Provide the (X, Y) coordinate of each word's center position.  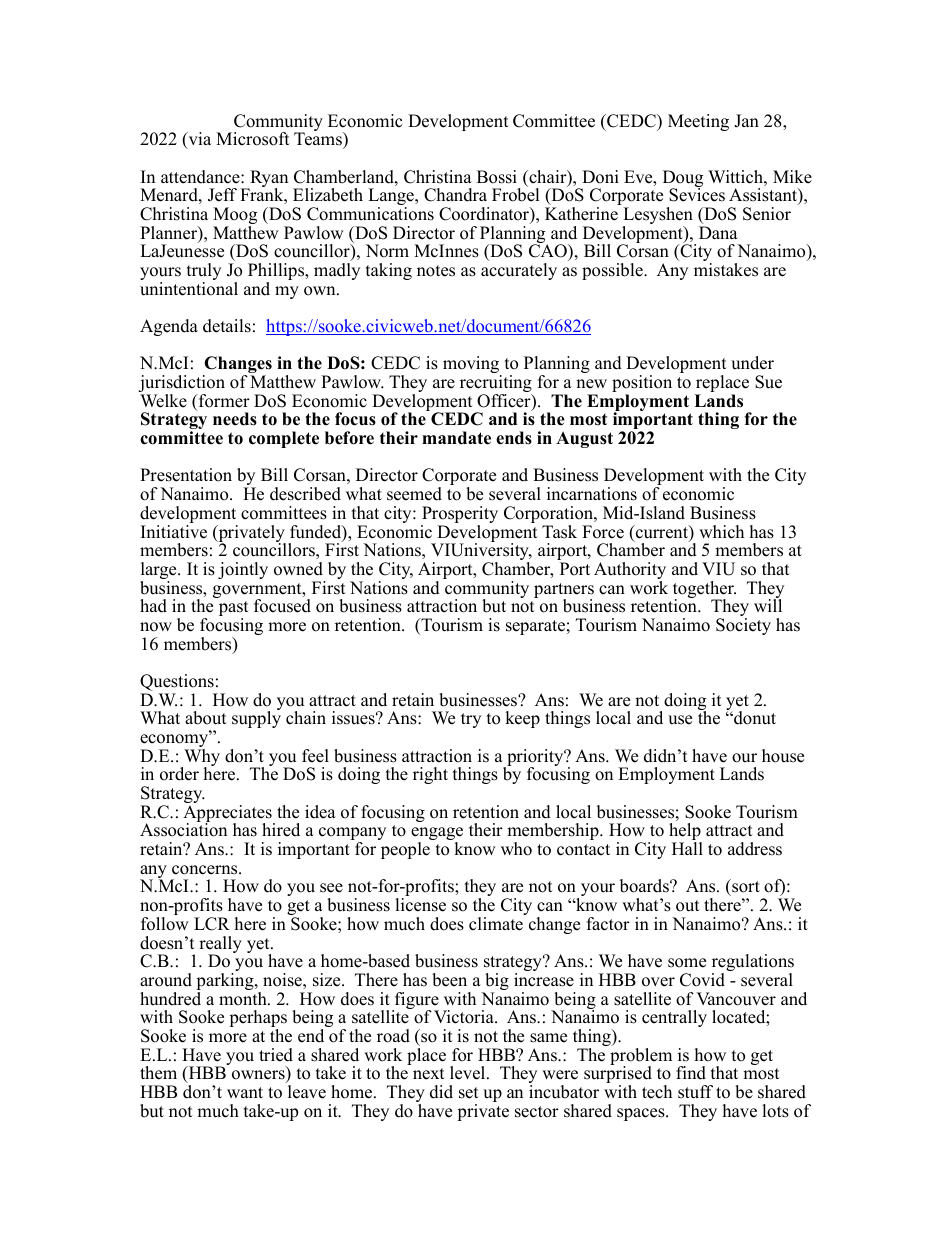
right (430, 775)
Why (201, 759)
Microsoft (253, 139)
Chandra (455, 195)
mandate (456, 438)
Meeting (698, 122)
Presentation (186, 475)
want (245, 1092)
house (783, 756)
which (721, 532)
